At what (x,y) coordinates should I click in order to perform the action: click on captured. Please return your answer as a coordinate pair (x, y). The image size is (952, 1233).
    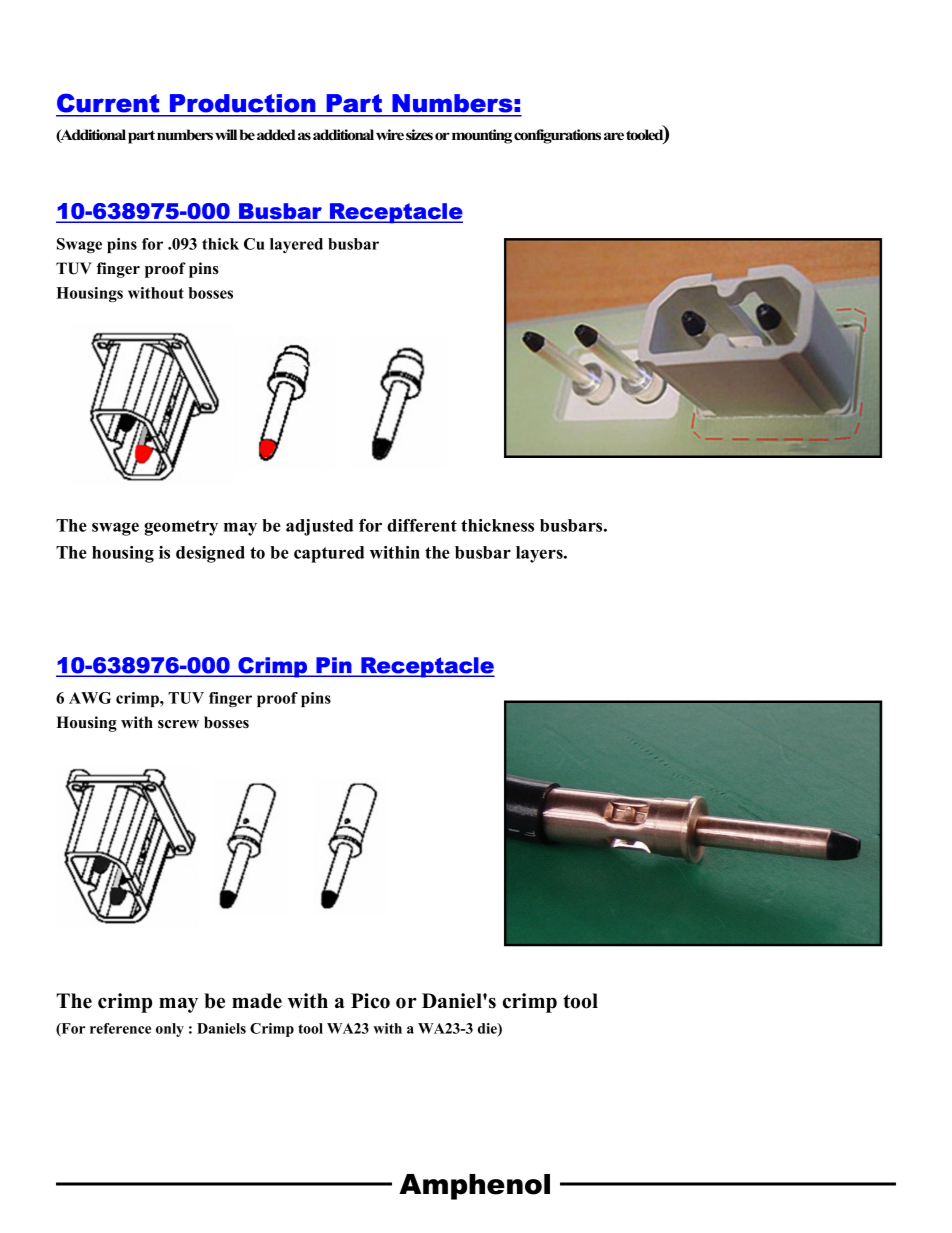
    Looking at the image, I should click on (329, 554).
